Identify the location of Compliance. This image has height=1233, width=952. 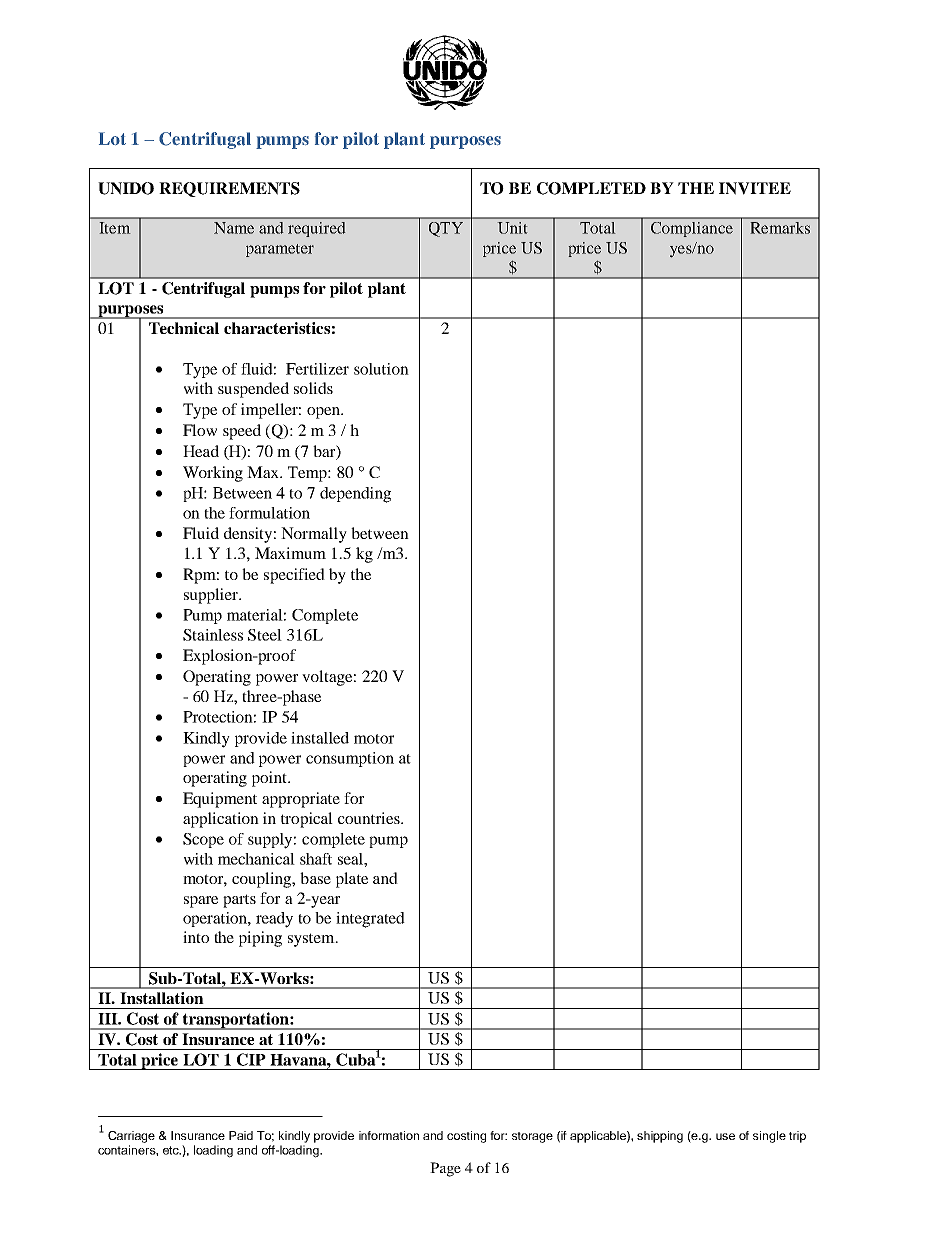
(692, 229).
